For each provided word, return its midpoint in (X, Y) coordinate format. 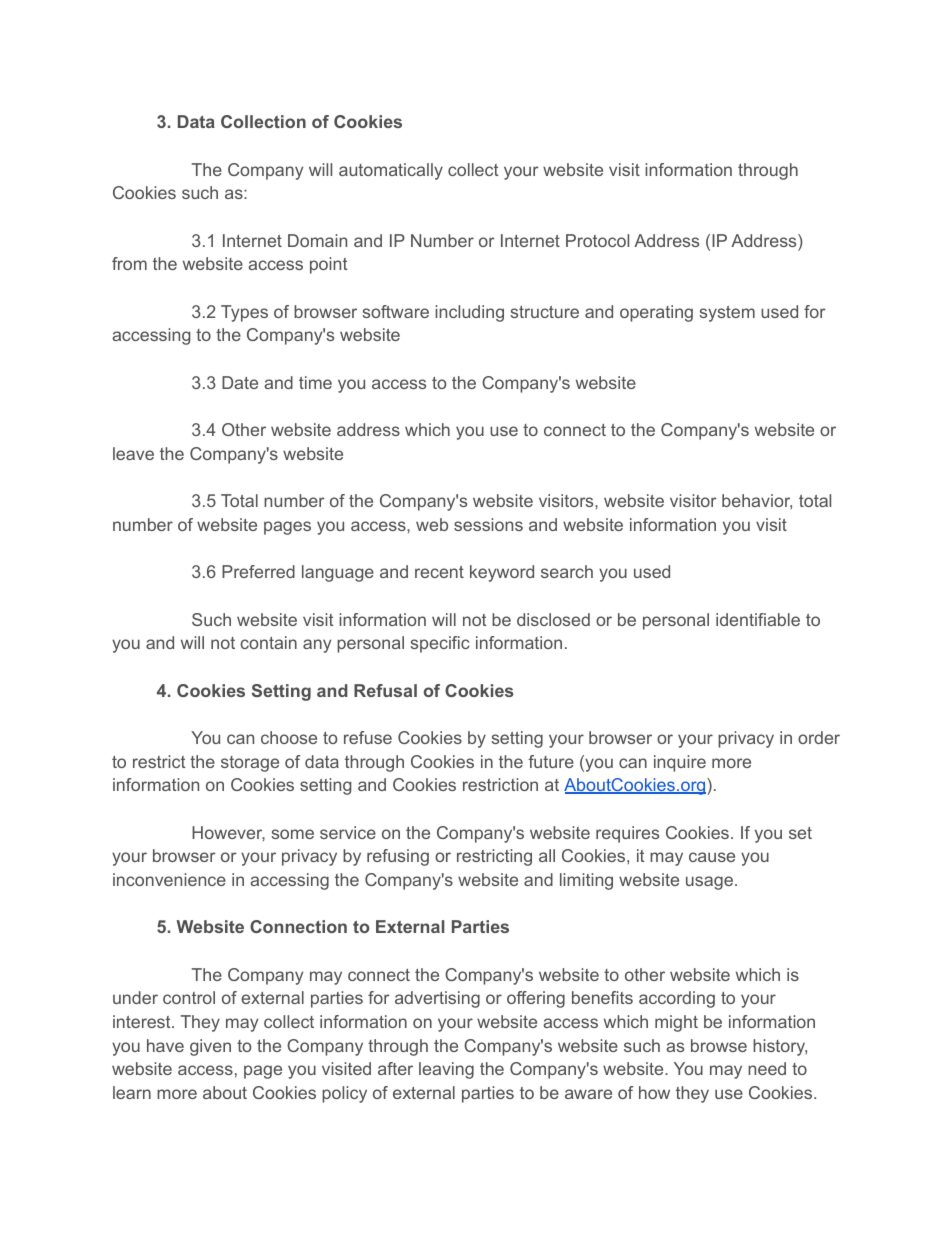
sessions (488, 524)
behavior (757, 501)
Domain (317, 240)
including (469, 313)
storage (250, 764)
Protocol (597, 240)
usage (709, 883)
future (551, 761)
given (210, 1047)
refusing (398, 857)
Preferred (258, 571)
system (727, 314)
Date (240, 382)
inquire (680, 763)
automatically (391, 171)
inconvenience (169, 879)
